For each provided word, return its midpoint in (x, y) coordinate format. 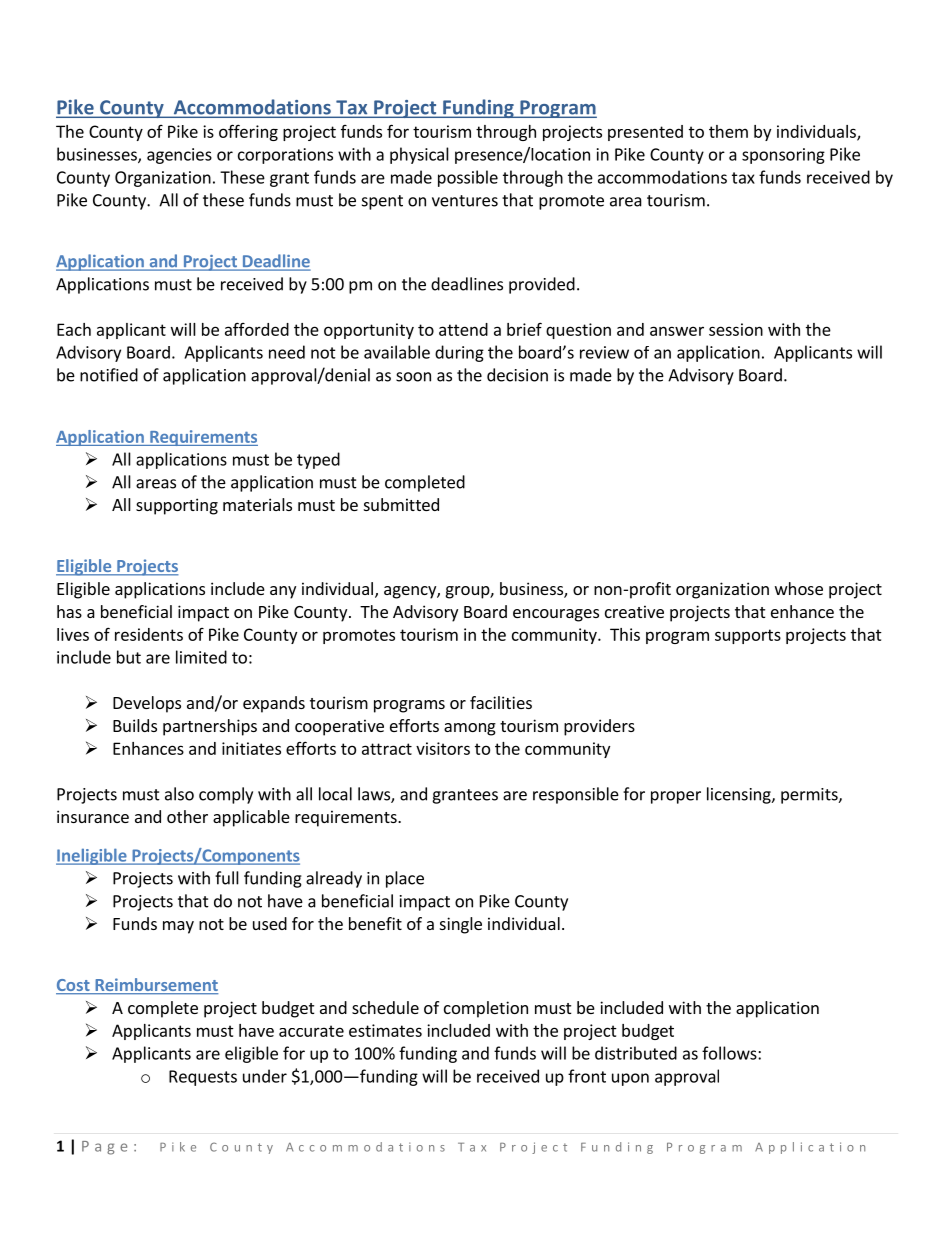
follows (730, 1053)
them (728, 131)
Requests (203, 1078)
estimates (385, 1030)
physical (419, 155)
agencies (179, 156)
